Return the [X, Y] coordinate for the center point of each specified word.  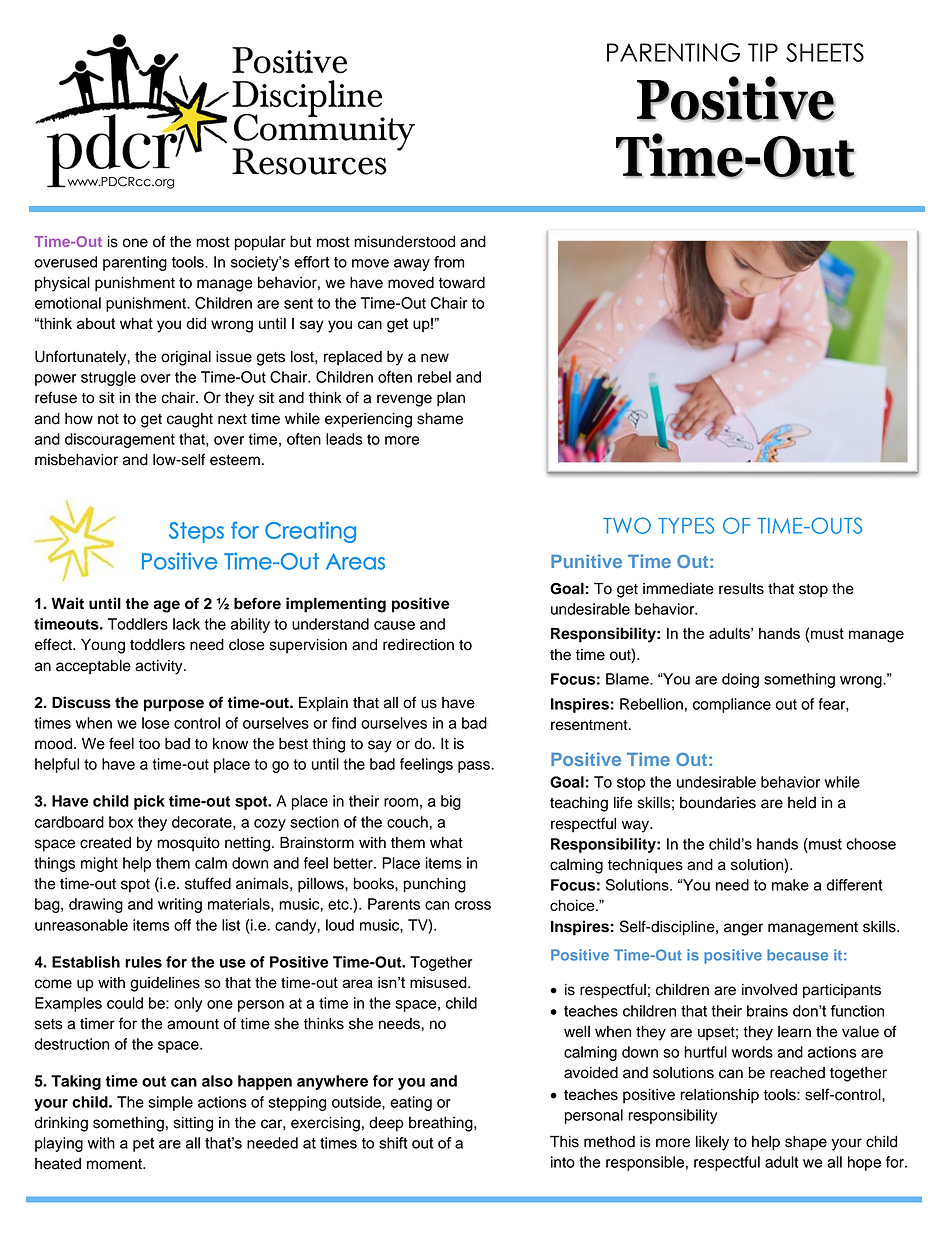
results [741, 589]
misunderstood [404, 242]
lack [186, 624]
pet [143, 1145]
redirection [418, 645]
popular [260, 243]
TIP [763, 52]
